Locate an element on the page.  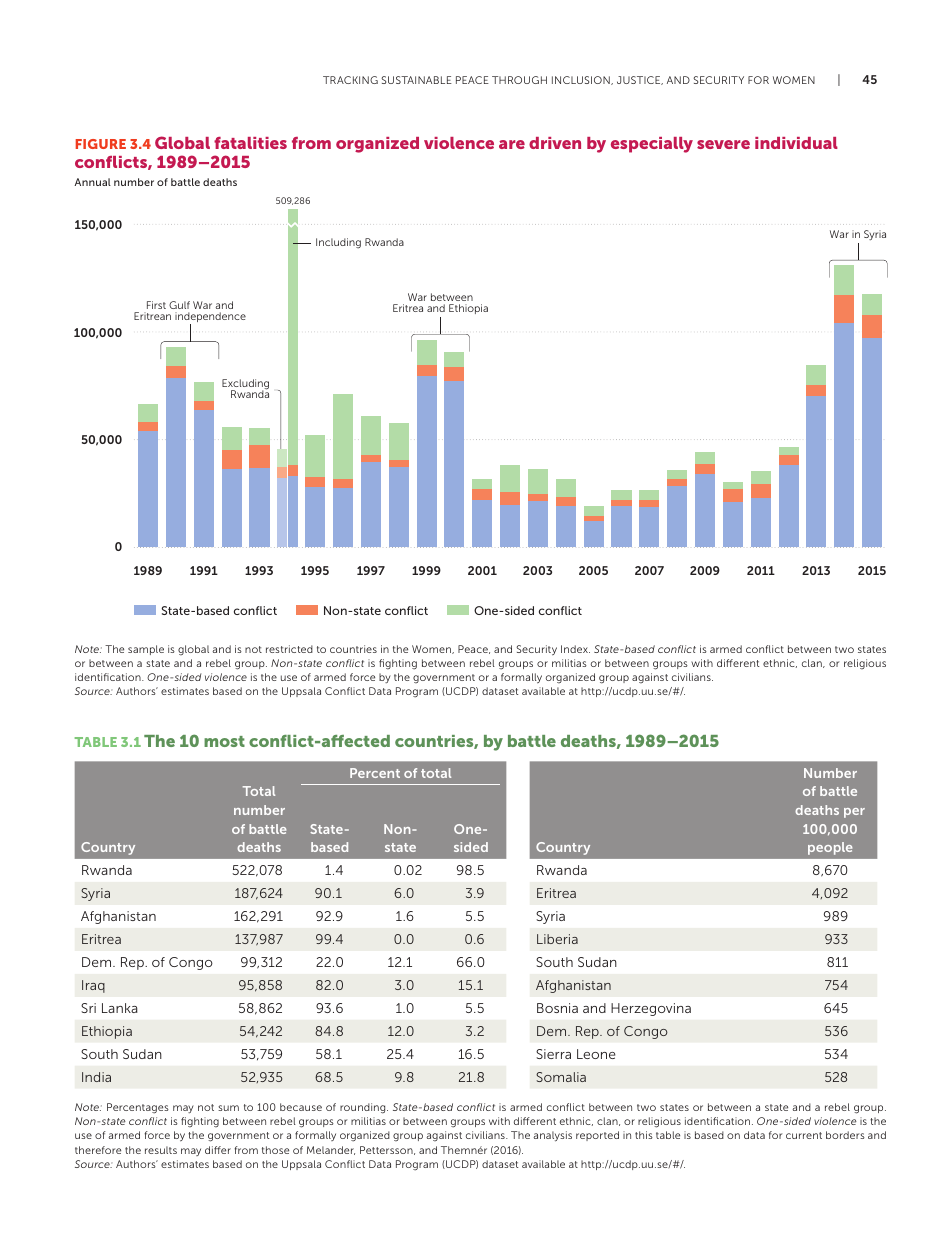
Excluding is located at coordinates (245, 386).
